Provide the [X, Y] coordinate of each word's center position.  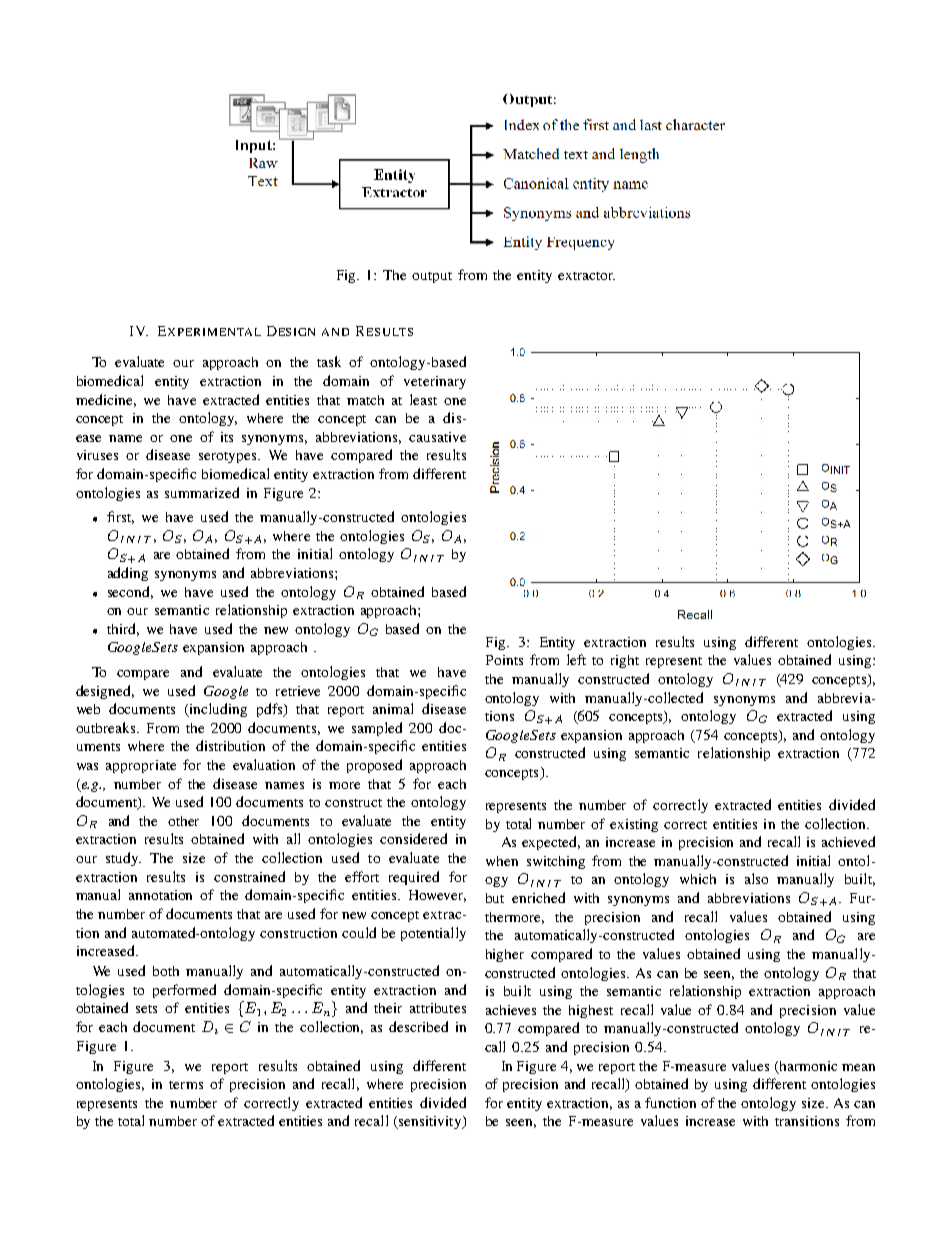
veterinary [435, 382]
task [329, 361]
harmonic [808, 1066]
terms [186, 1085]
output [432, 277]
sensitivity [430, 1122]
